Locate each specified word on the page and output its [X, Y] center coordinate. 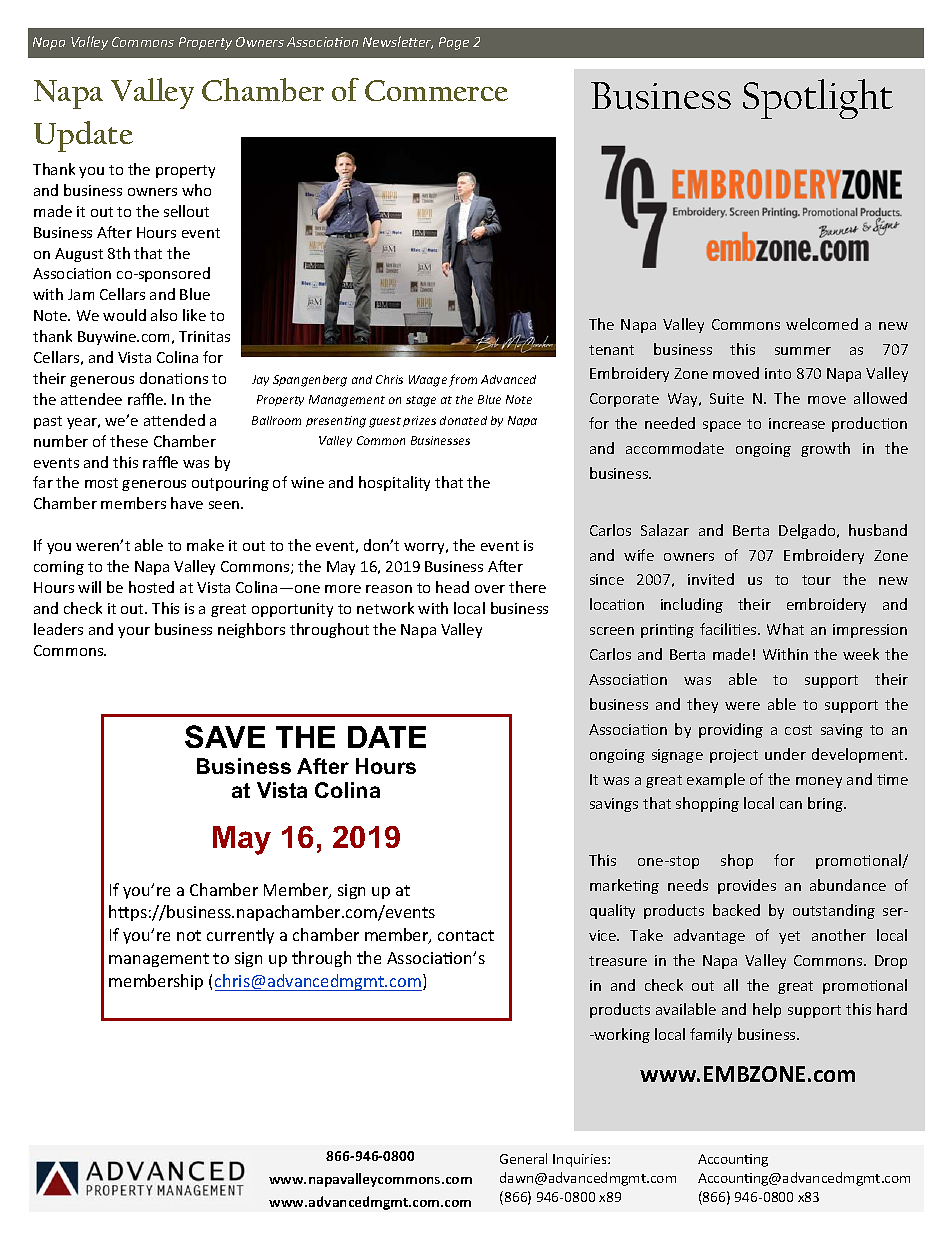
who [196, 190]
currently [240, 936]
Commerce [436, 90]
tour [816, 580]
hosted [151, 587]
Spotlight [818, 99]
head [452, 587]
